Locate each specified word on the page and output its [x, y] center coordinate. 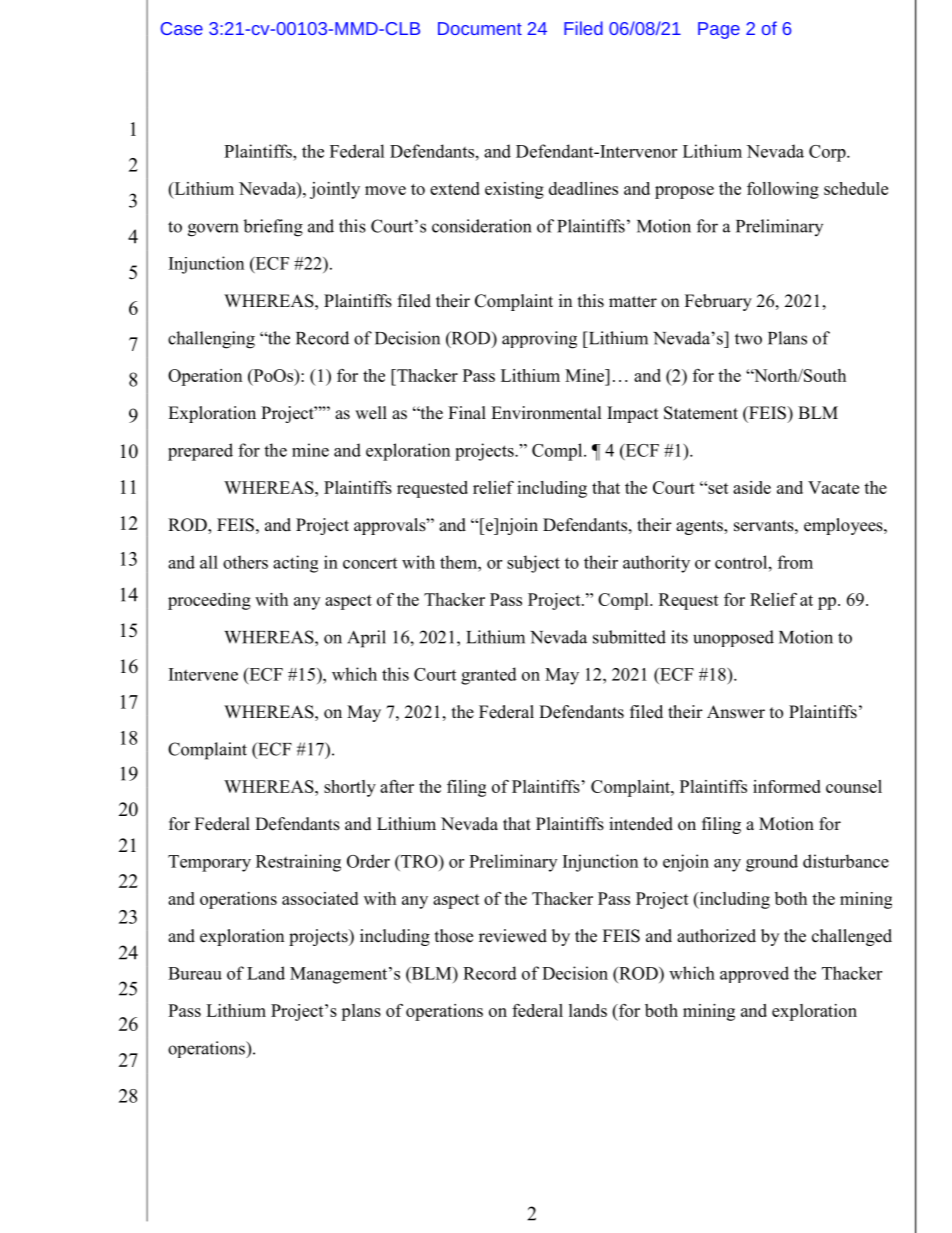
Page [719, 30]
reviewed [513, 936]
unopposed [733, 638]
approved [754, 974]
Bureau [195, 973]
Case [182, 28]
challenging [211, 340]
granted [489, 676]
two [748, 339]
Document [480, 28]
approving [539, 340]
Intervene [203, 674]
